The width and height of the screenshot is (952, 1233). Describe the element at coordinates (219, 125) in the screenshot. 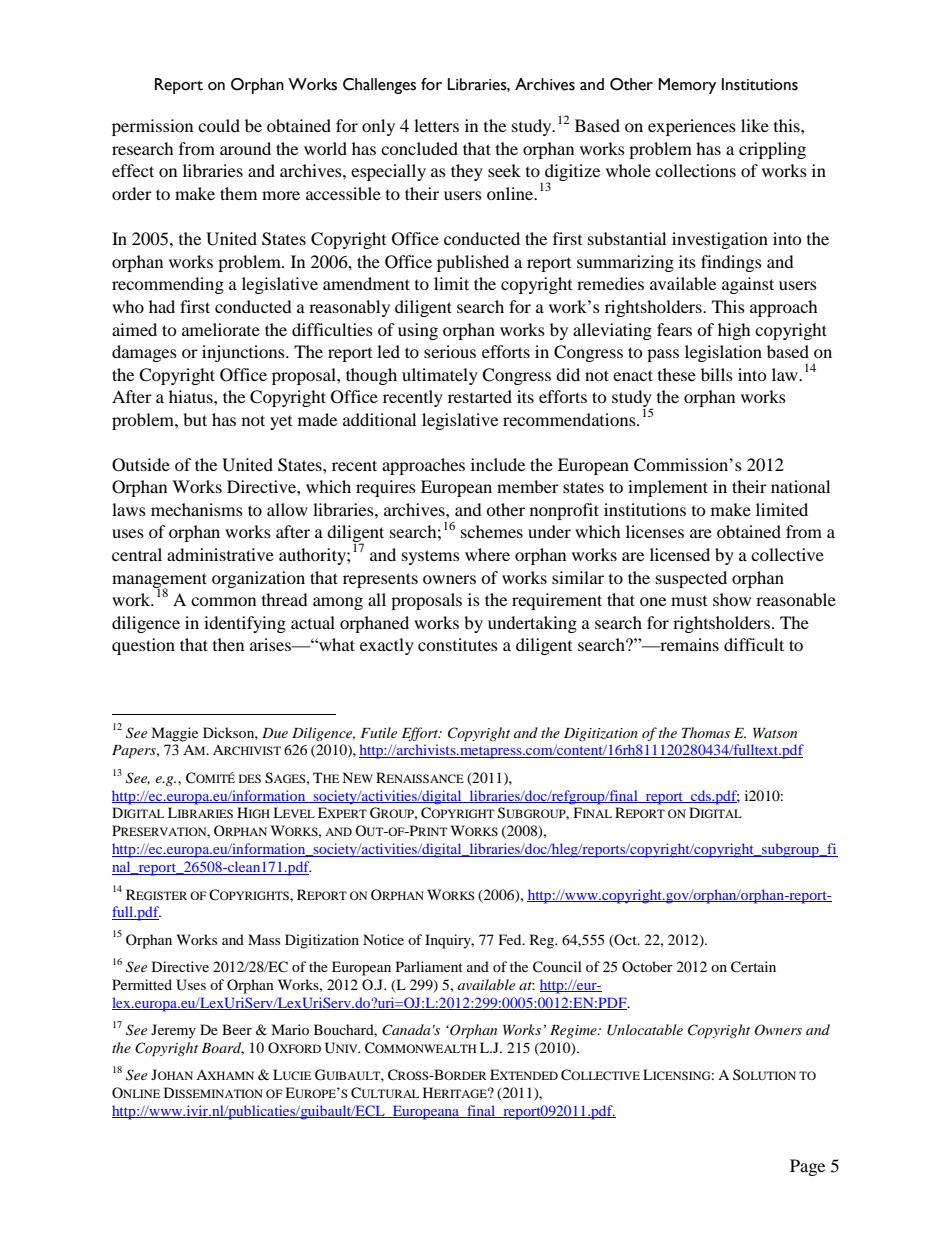

I see `could` at that location.
